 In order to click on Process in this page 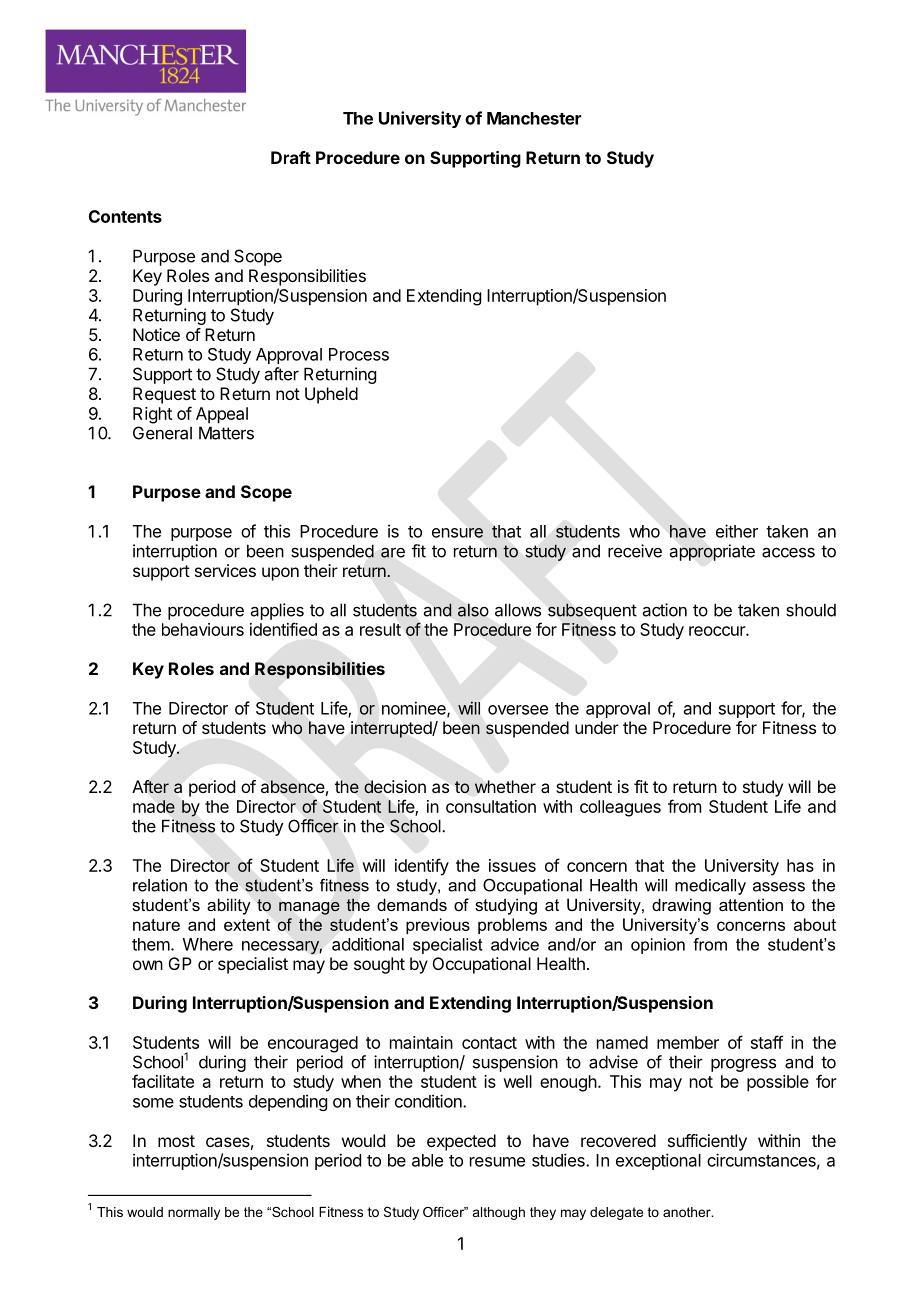, I will do `click(359, 354)`.
